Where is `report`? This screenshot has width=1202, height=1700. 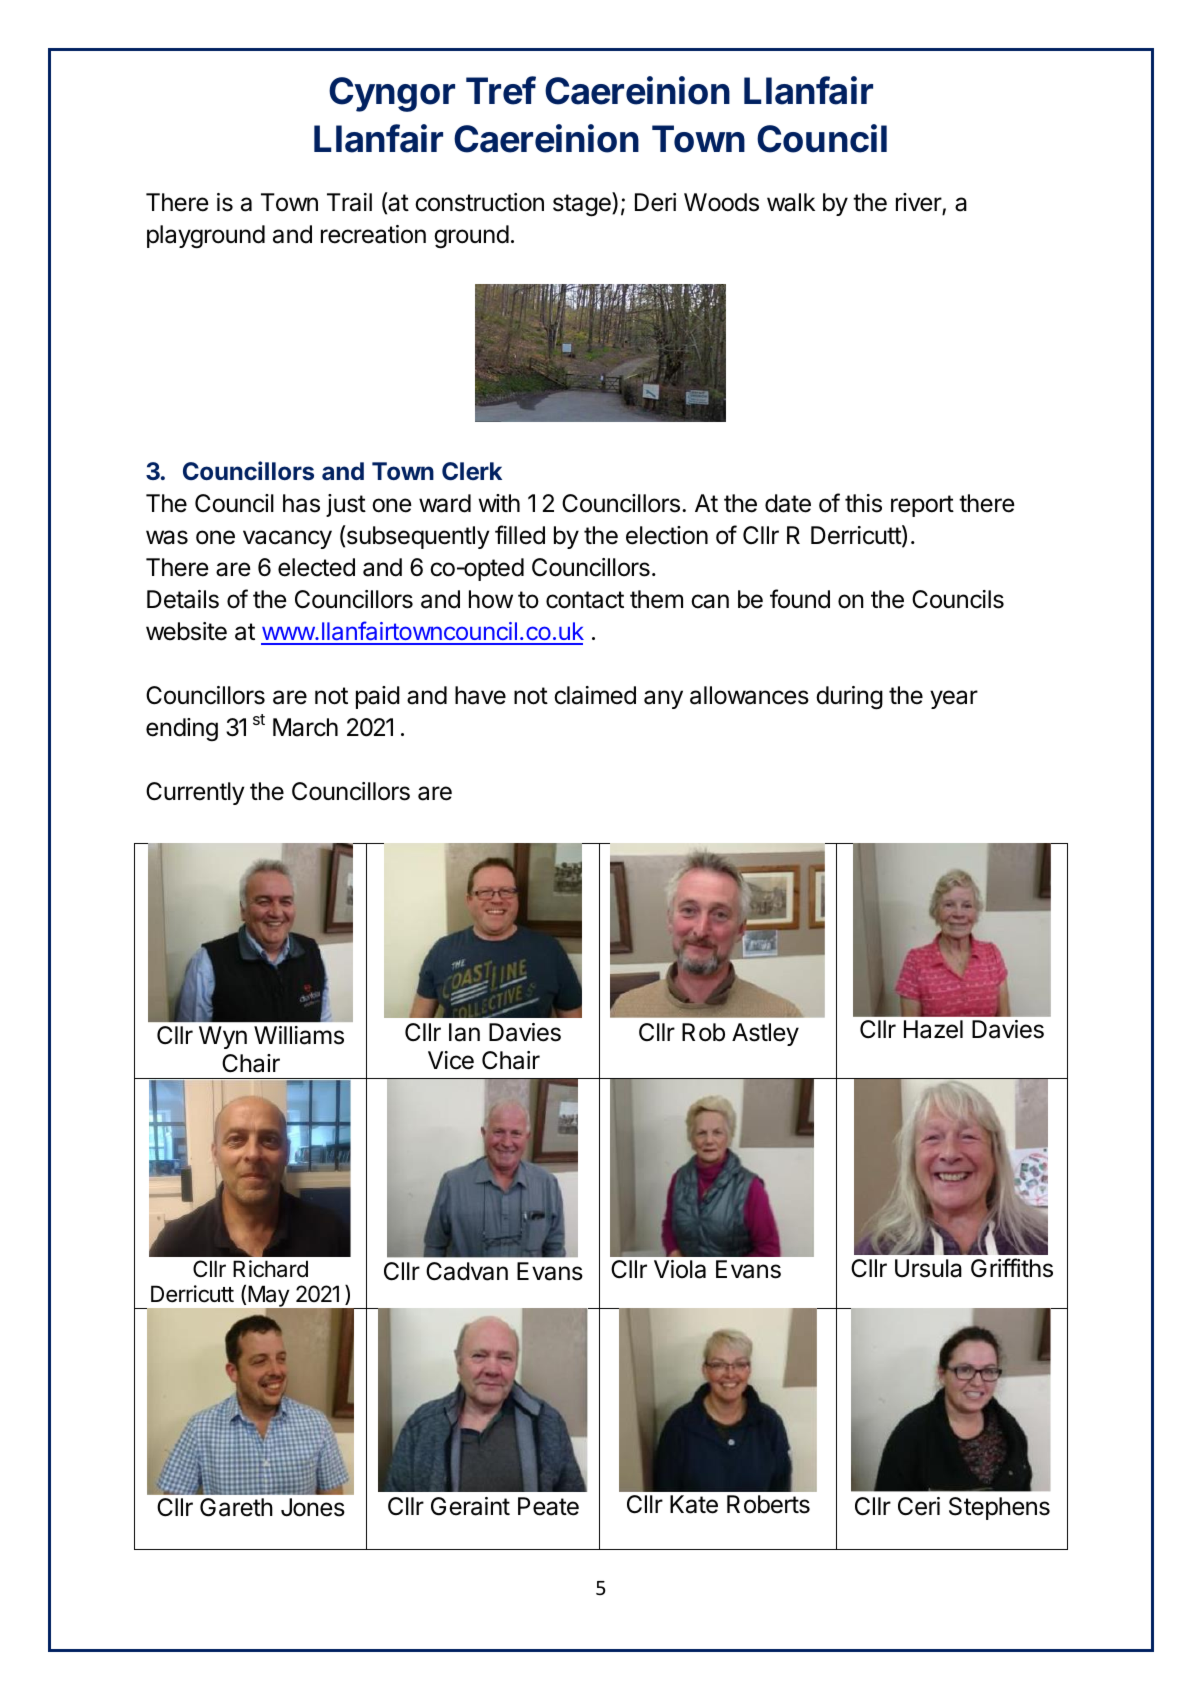
report is located at coordinates (922, 506).
